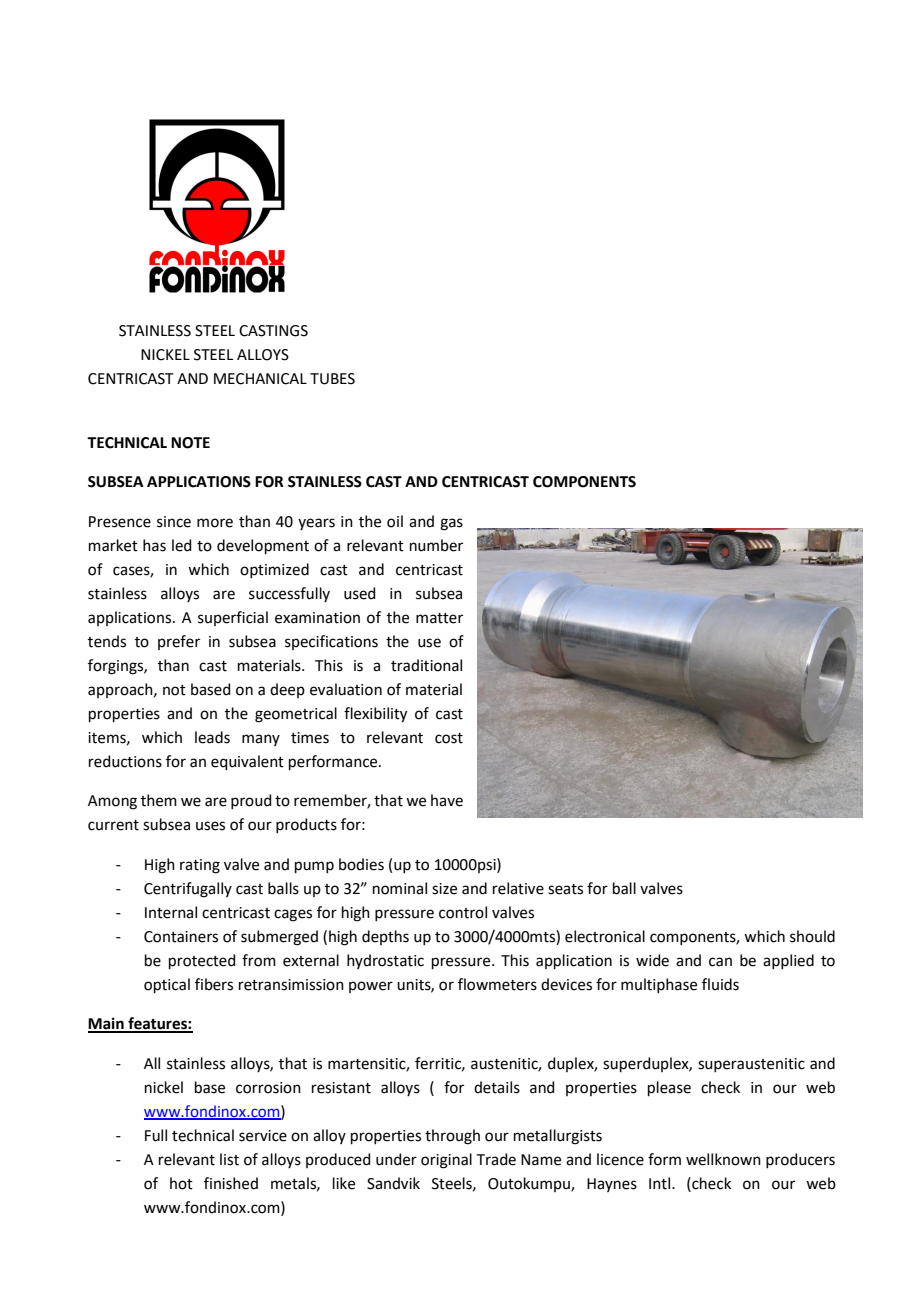 The image size is (924, 1308). Describe the element at coordinates (229, 1159) in the screenshot. I see `list` at that location.
